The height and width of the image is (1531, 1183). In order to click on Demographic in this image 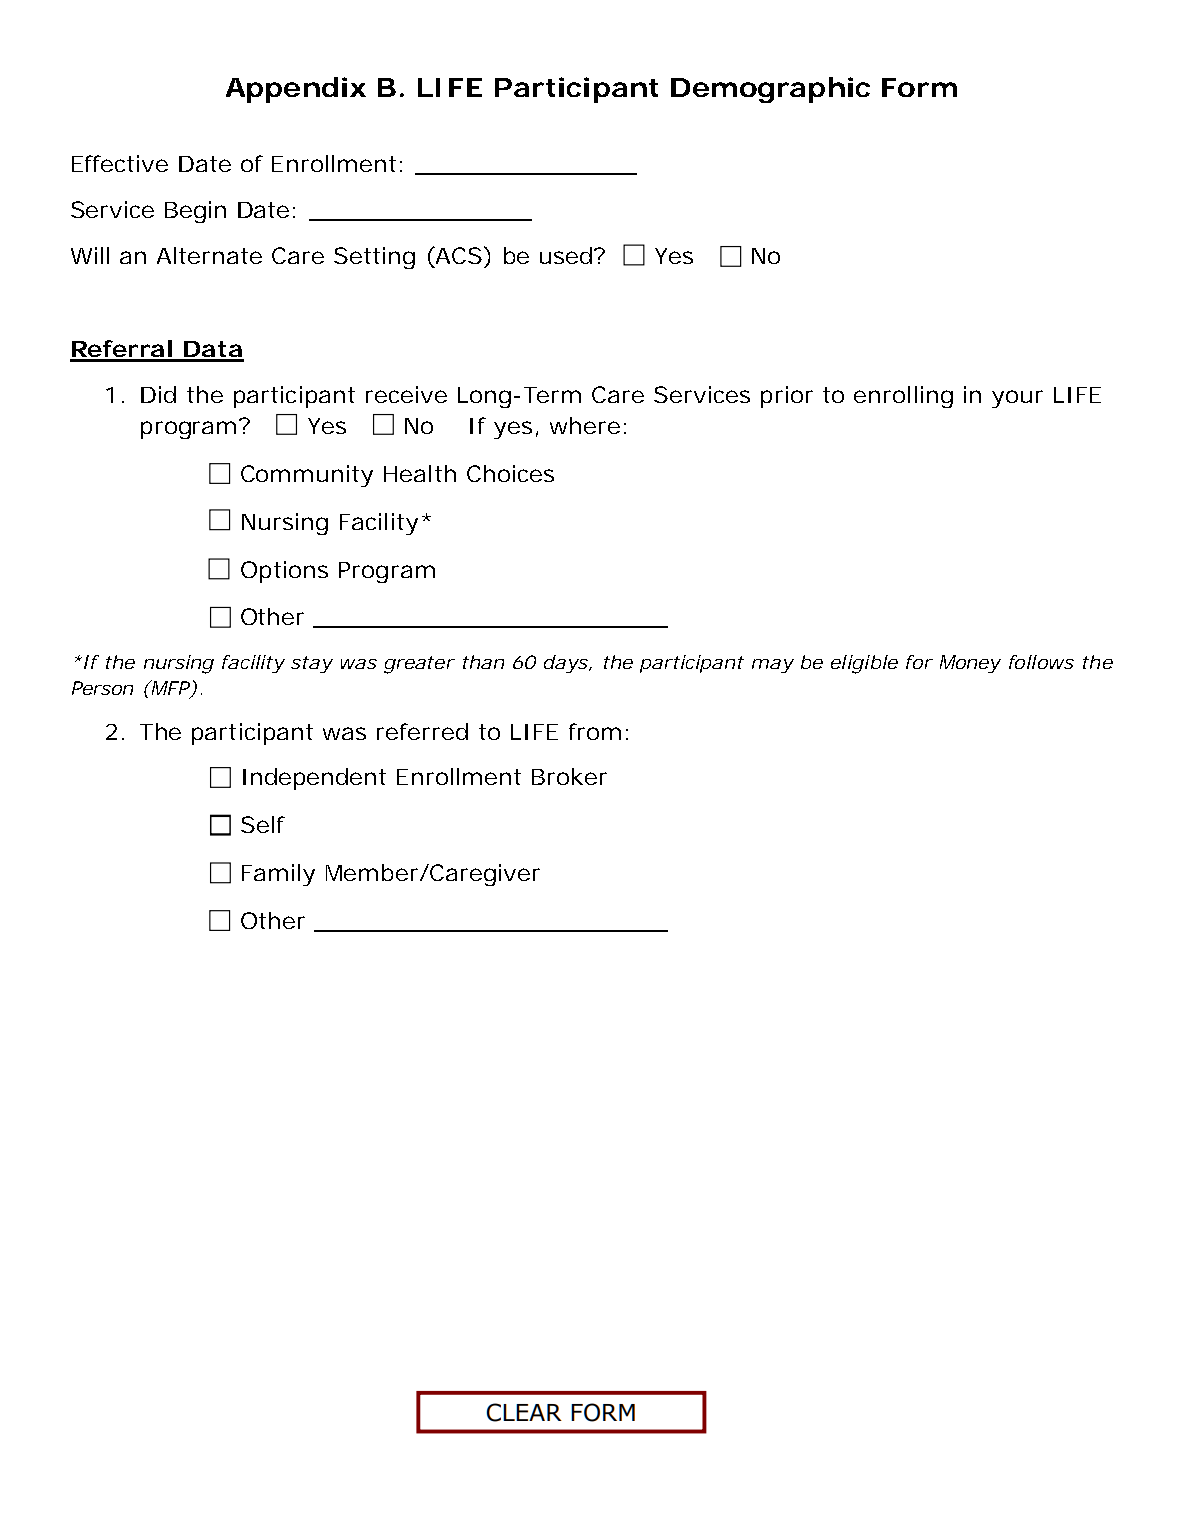, I will do `click(770, 90)`.
